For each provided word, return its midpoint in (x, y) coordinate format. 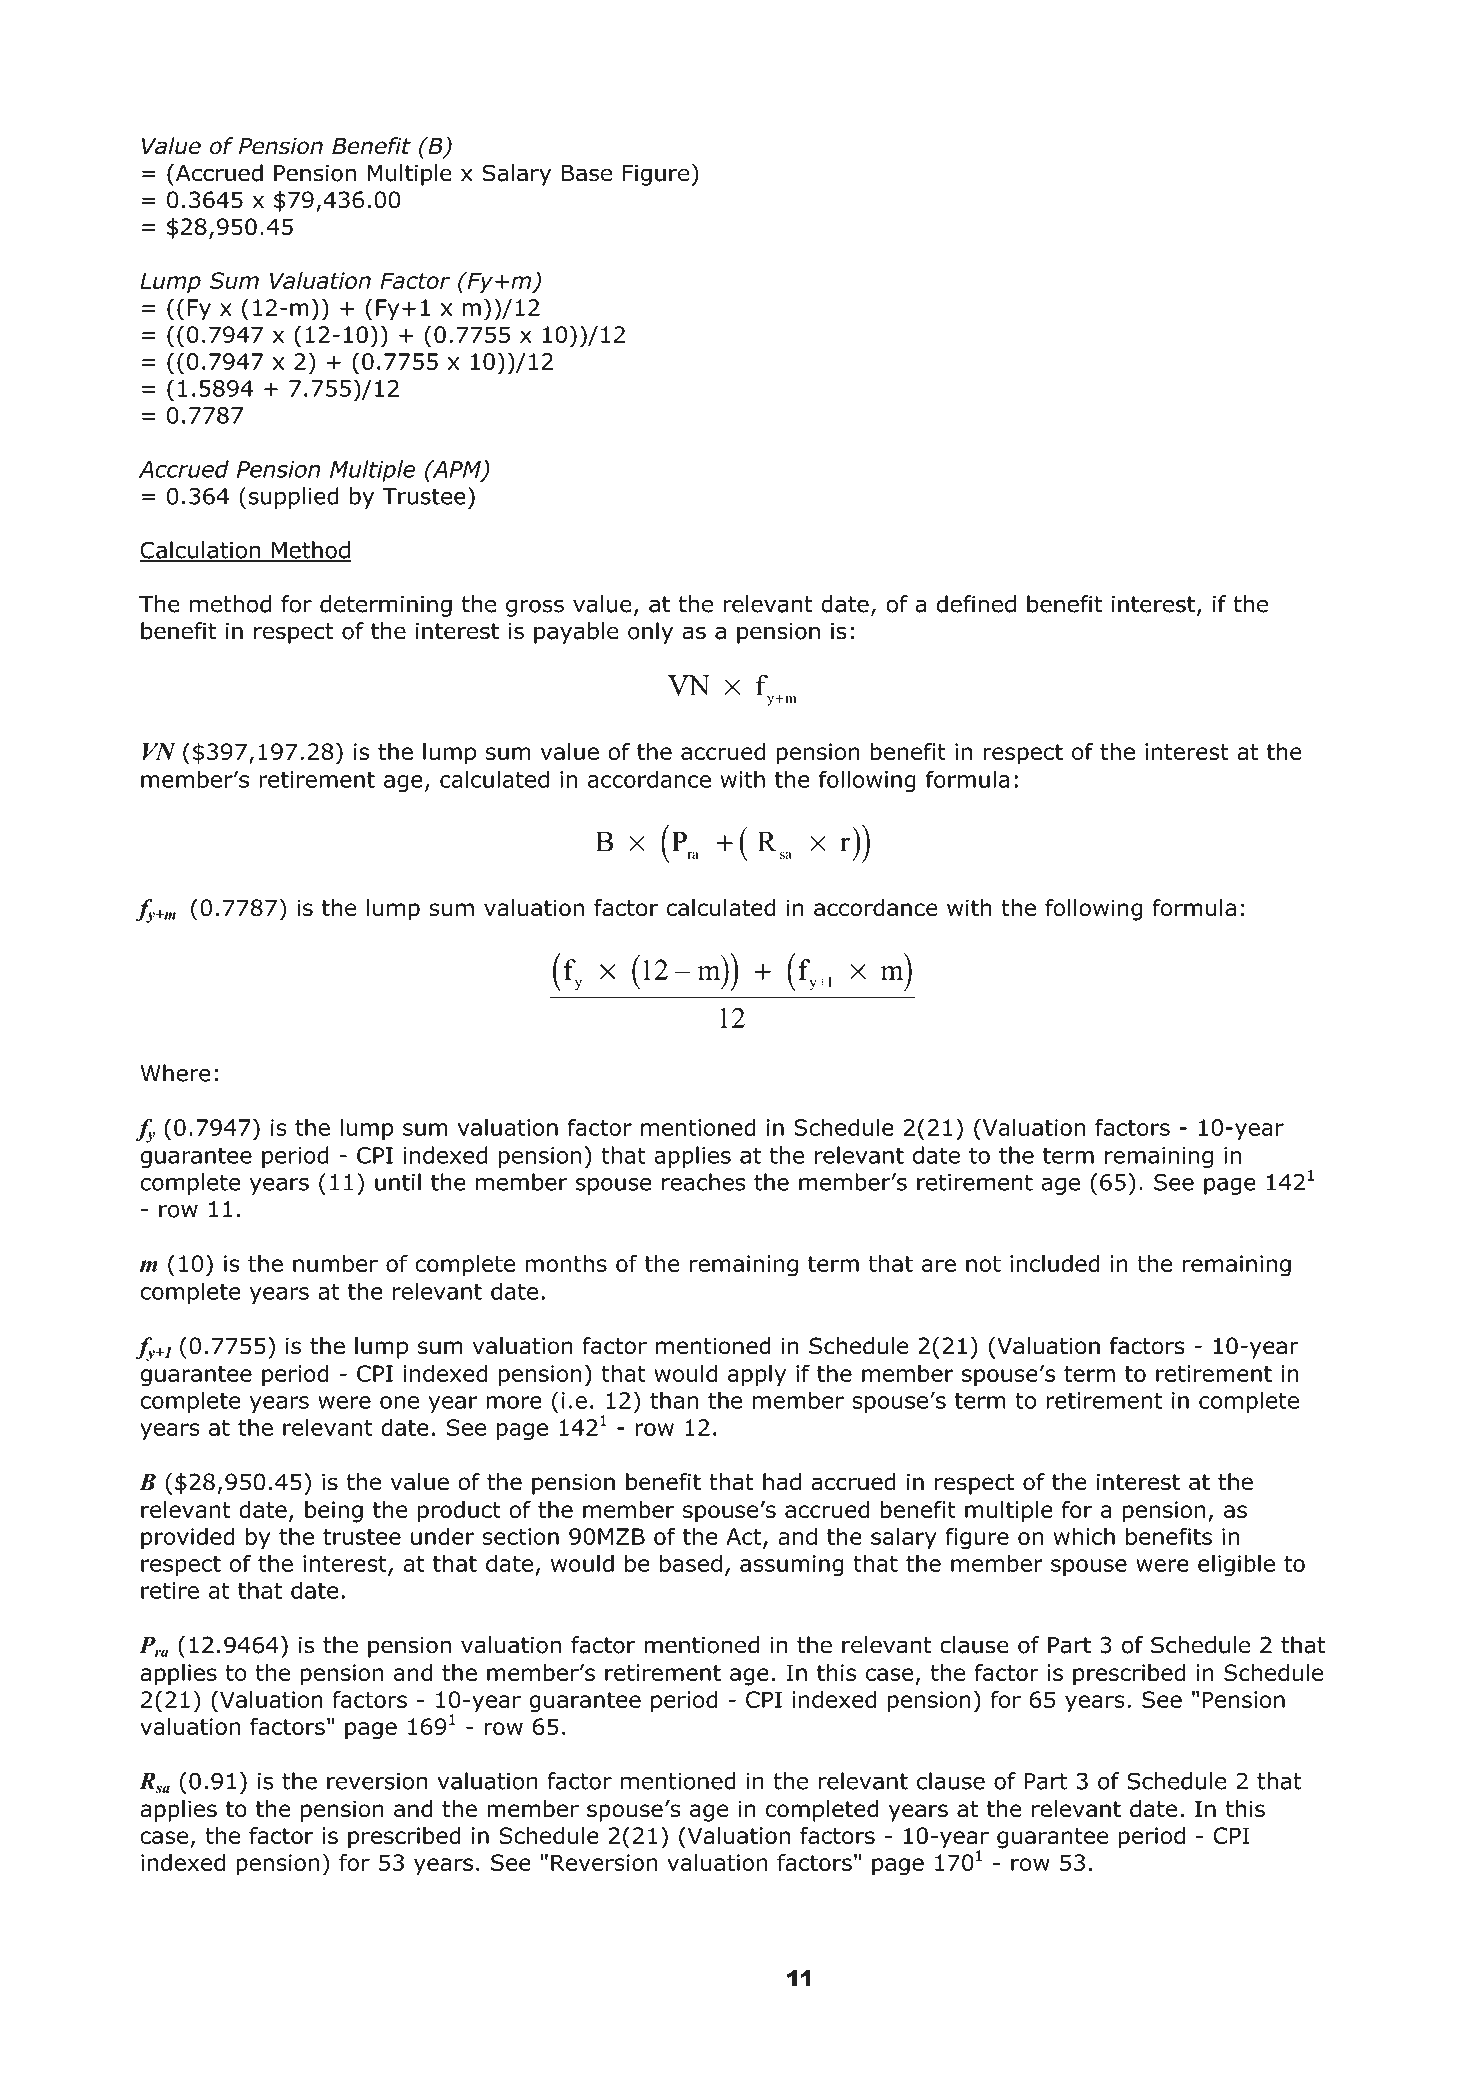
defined (976, 604)
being (334, 1512)
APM (456, 470)
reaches (703, 1182)
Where (176, 1073)
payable (576, 633)
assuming (792, 1566)
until (398, 1182)
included (1055, 1263)
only (650, 633)
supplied (294, 498)
